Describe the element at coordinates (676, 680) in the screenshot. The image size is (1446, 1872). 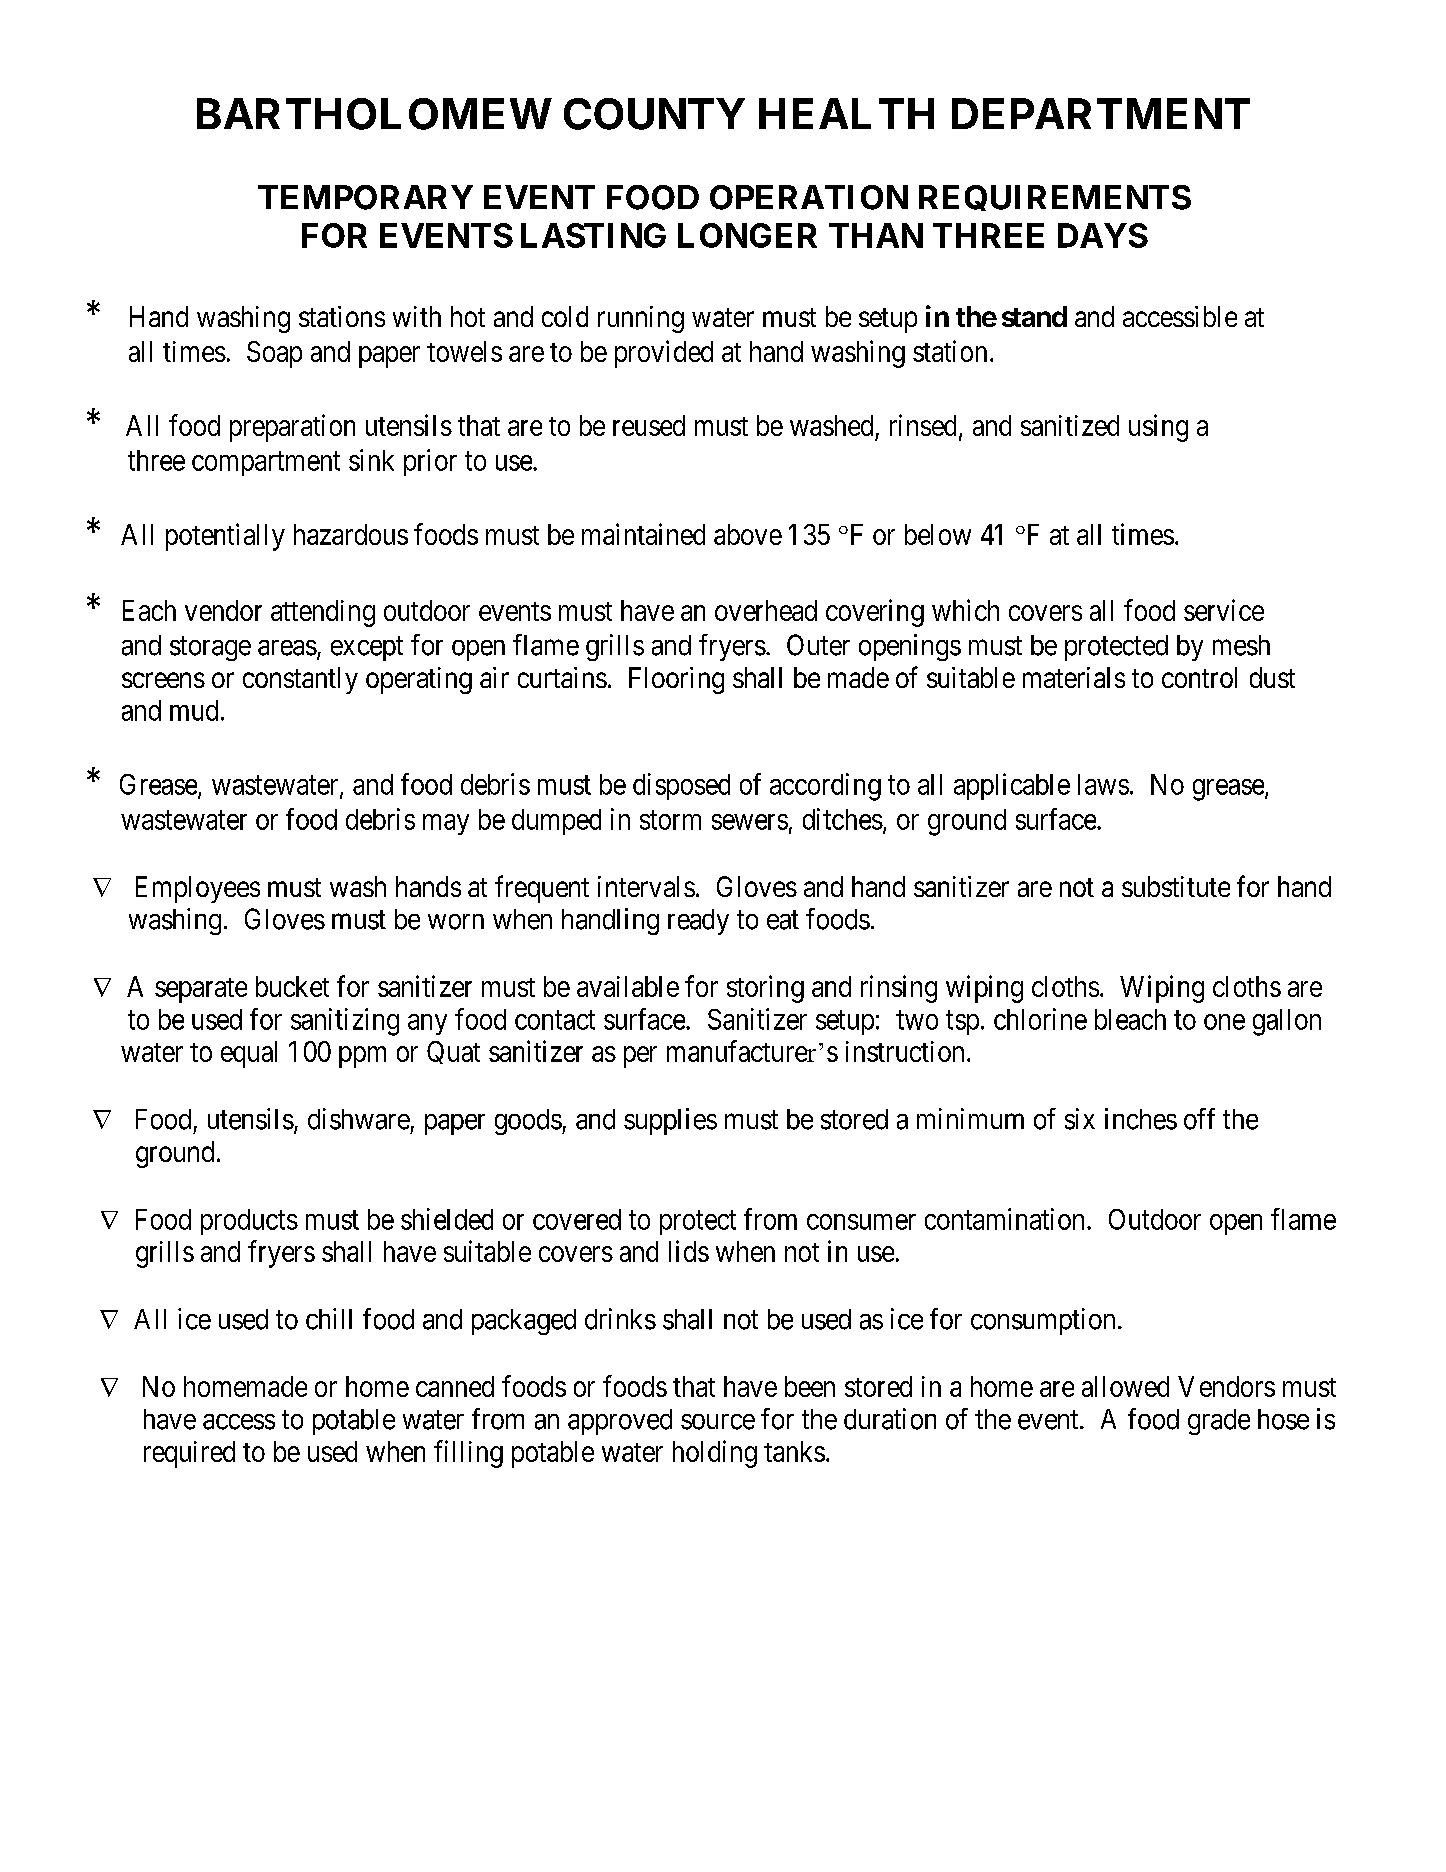
I see `Flooring` at that location.
